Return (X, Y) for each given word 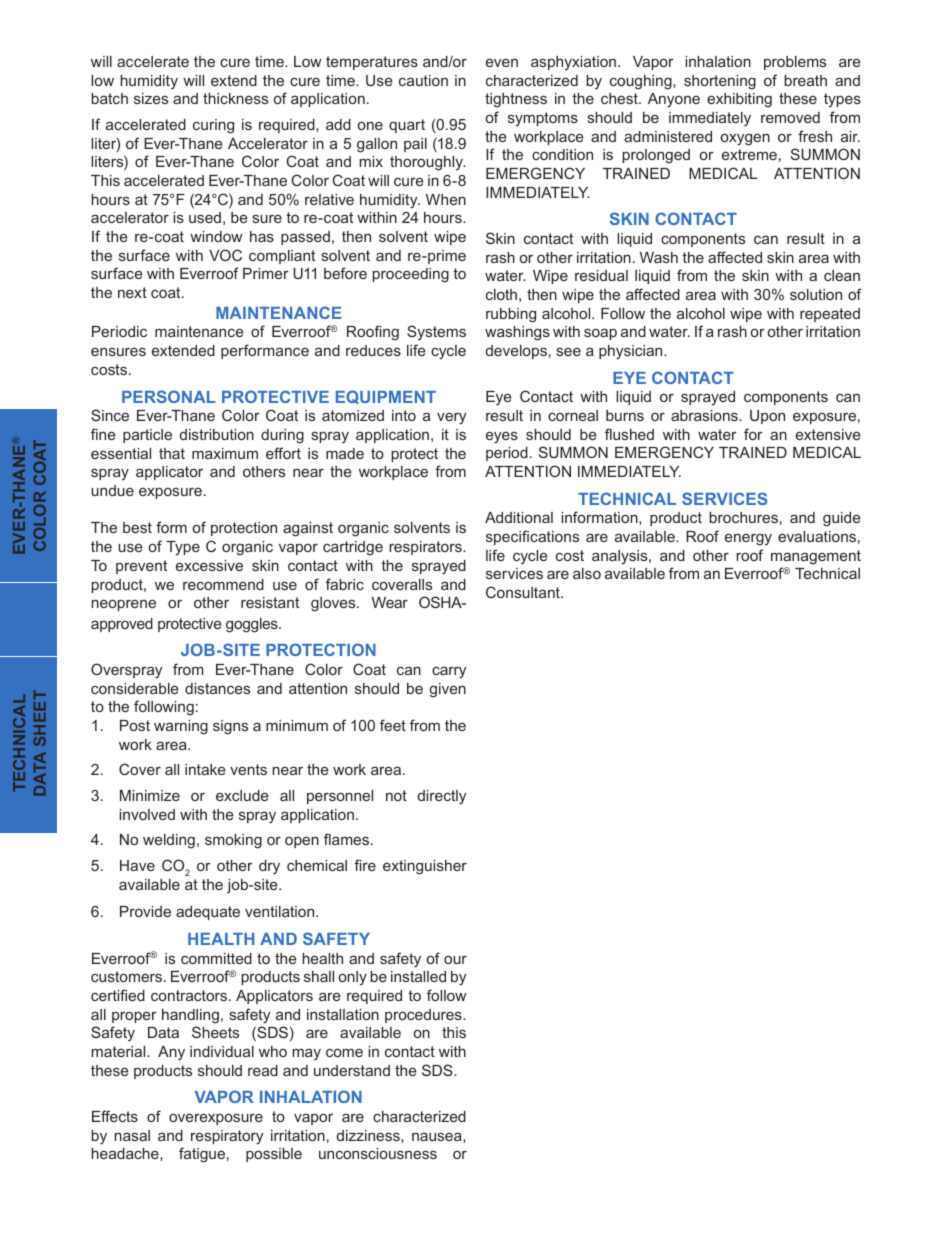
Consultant (524, 592)
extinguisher (425, 867)
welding (169, 841)
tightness (516, 100)
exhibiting (739, 100)
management (816, 557)
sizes (151, 98)
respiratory (227, 1137)
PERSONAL (169, 396)
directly (442, 797)
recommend (223, 584)
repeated (830, 315)
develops (516, 352)
